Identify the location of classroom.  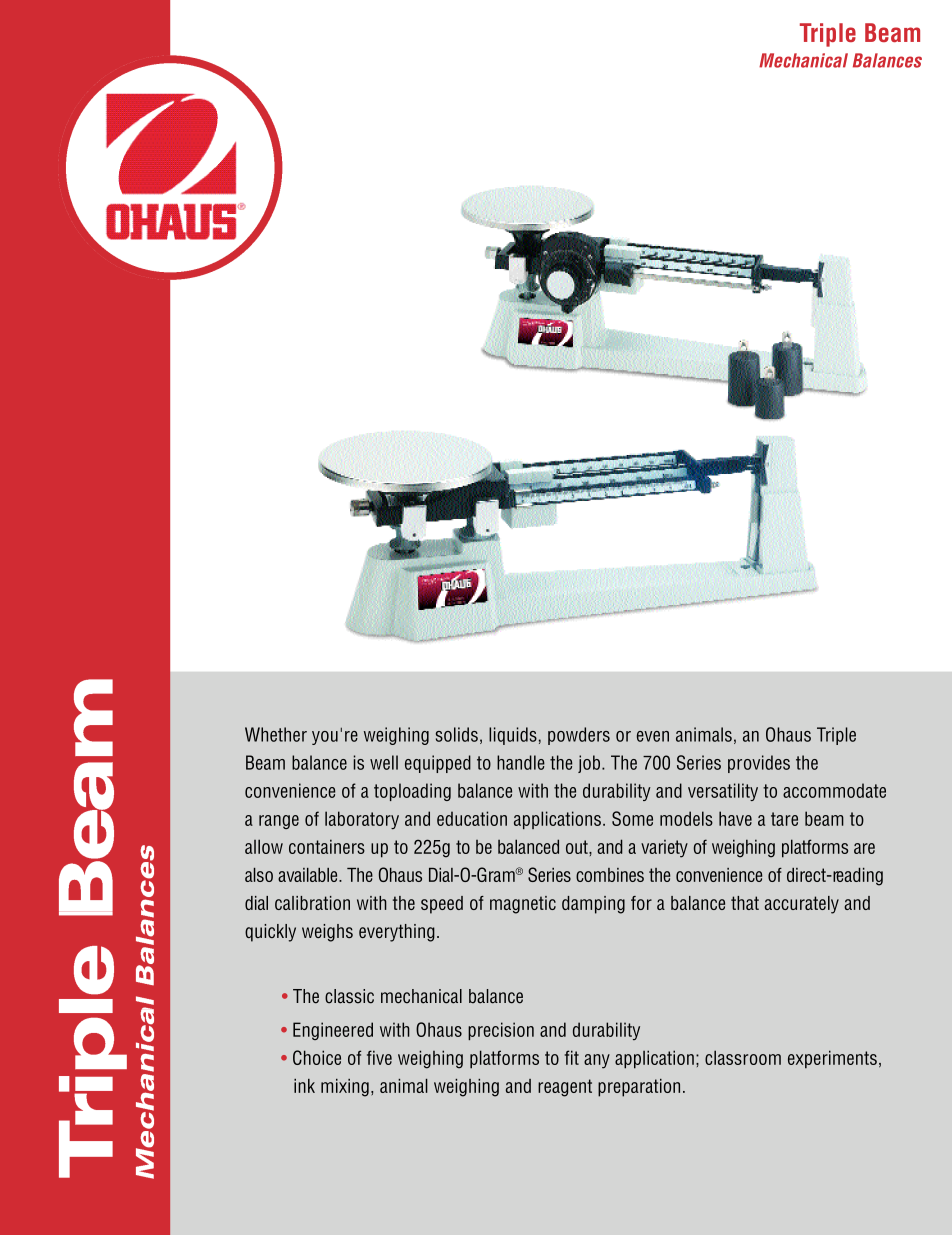
(743, 1057).
